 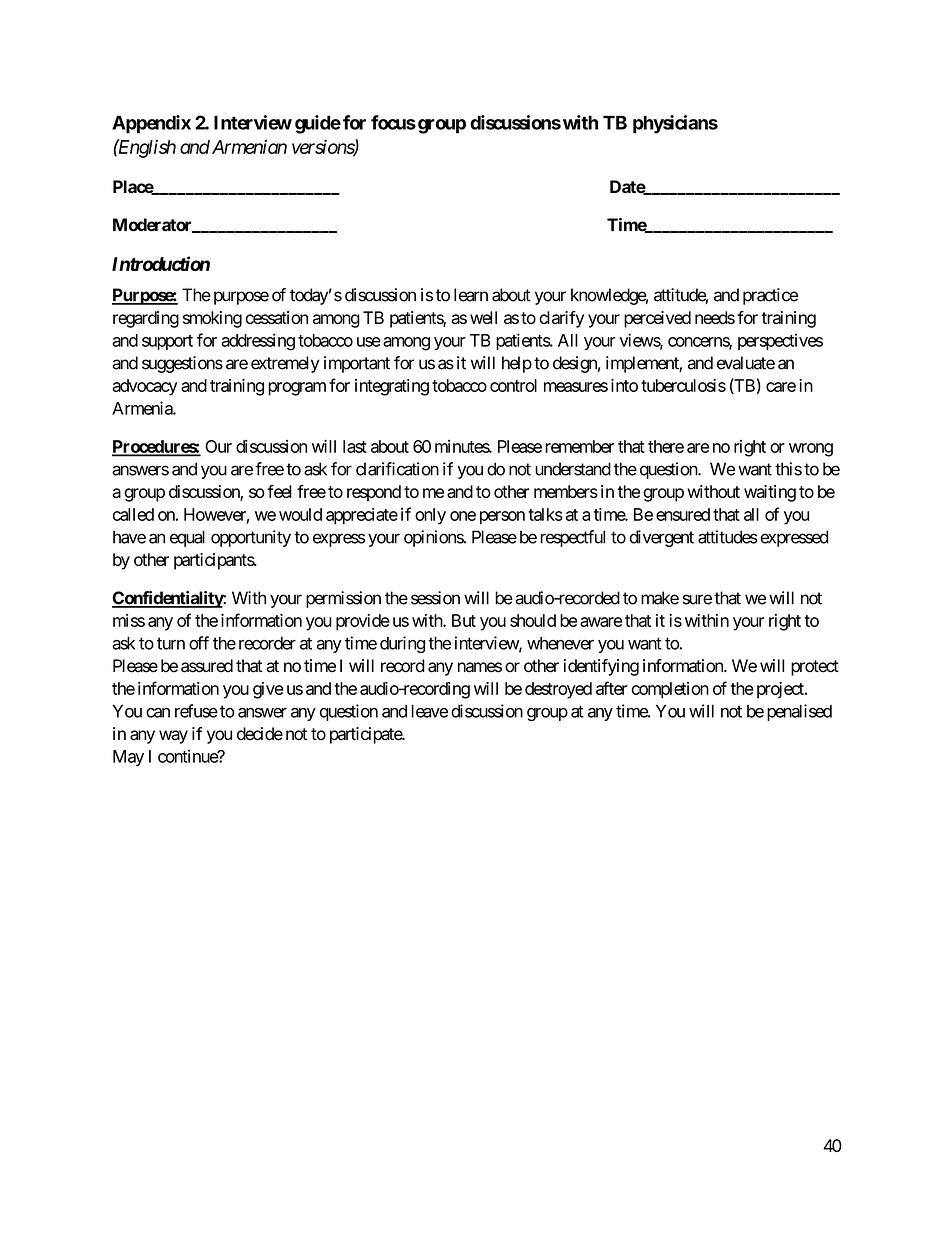 What do you see at coordinates (187, 538) in the screenshot?
I see `equal` at bounding box center [187, 538].
